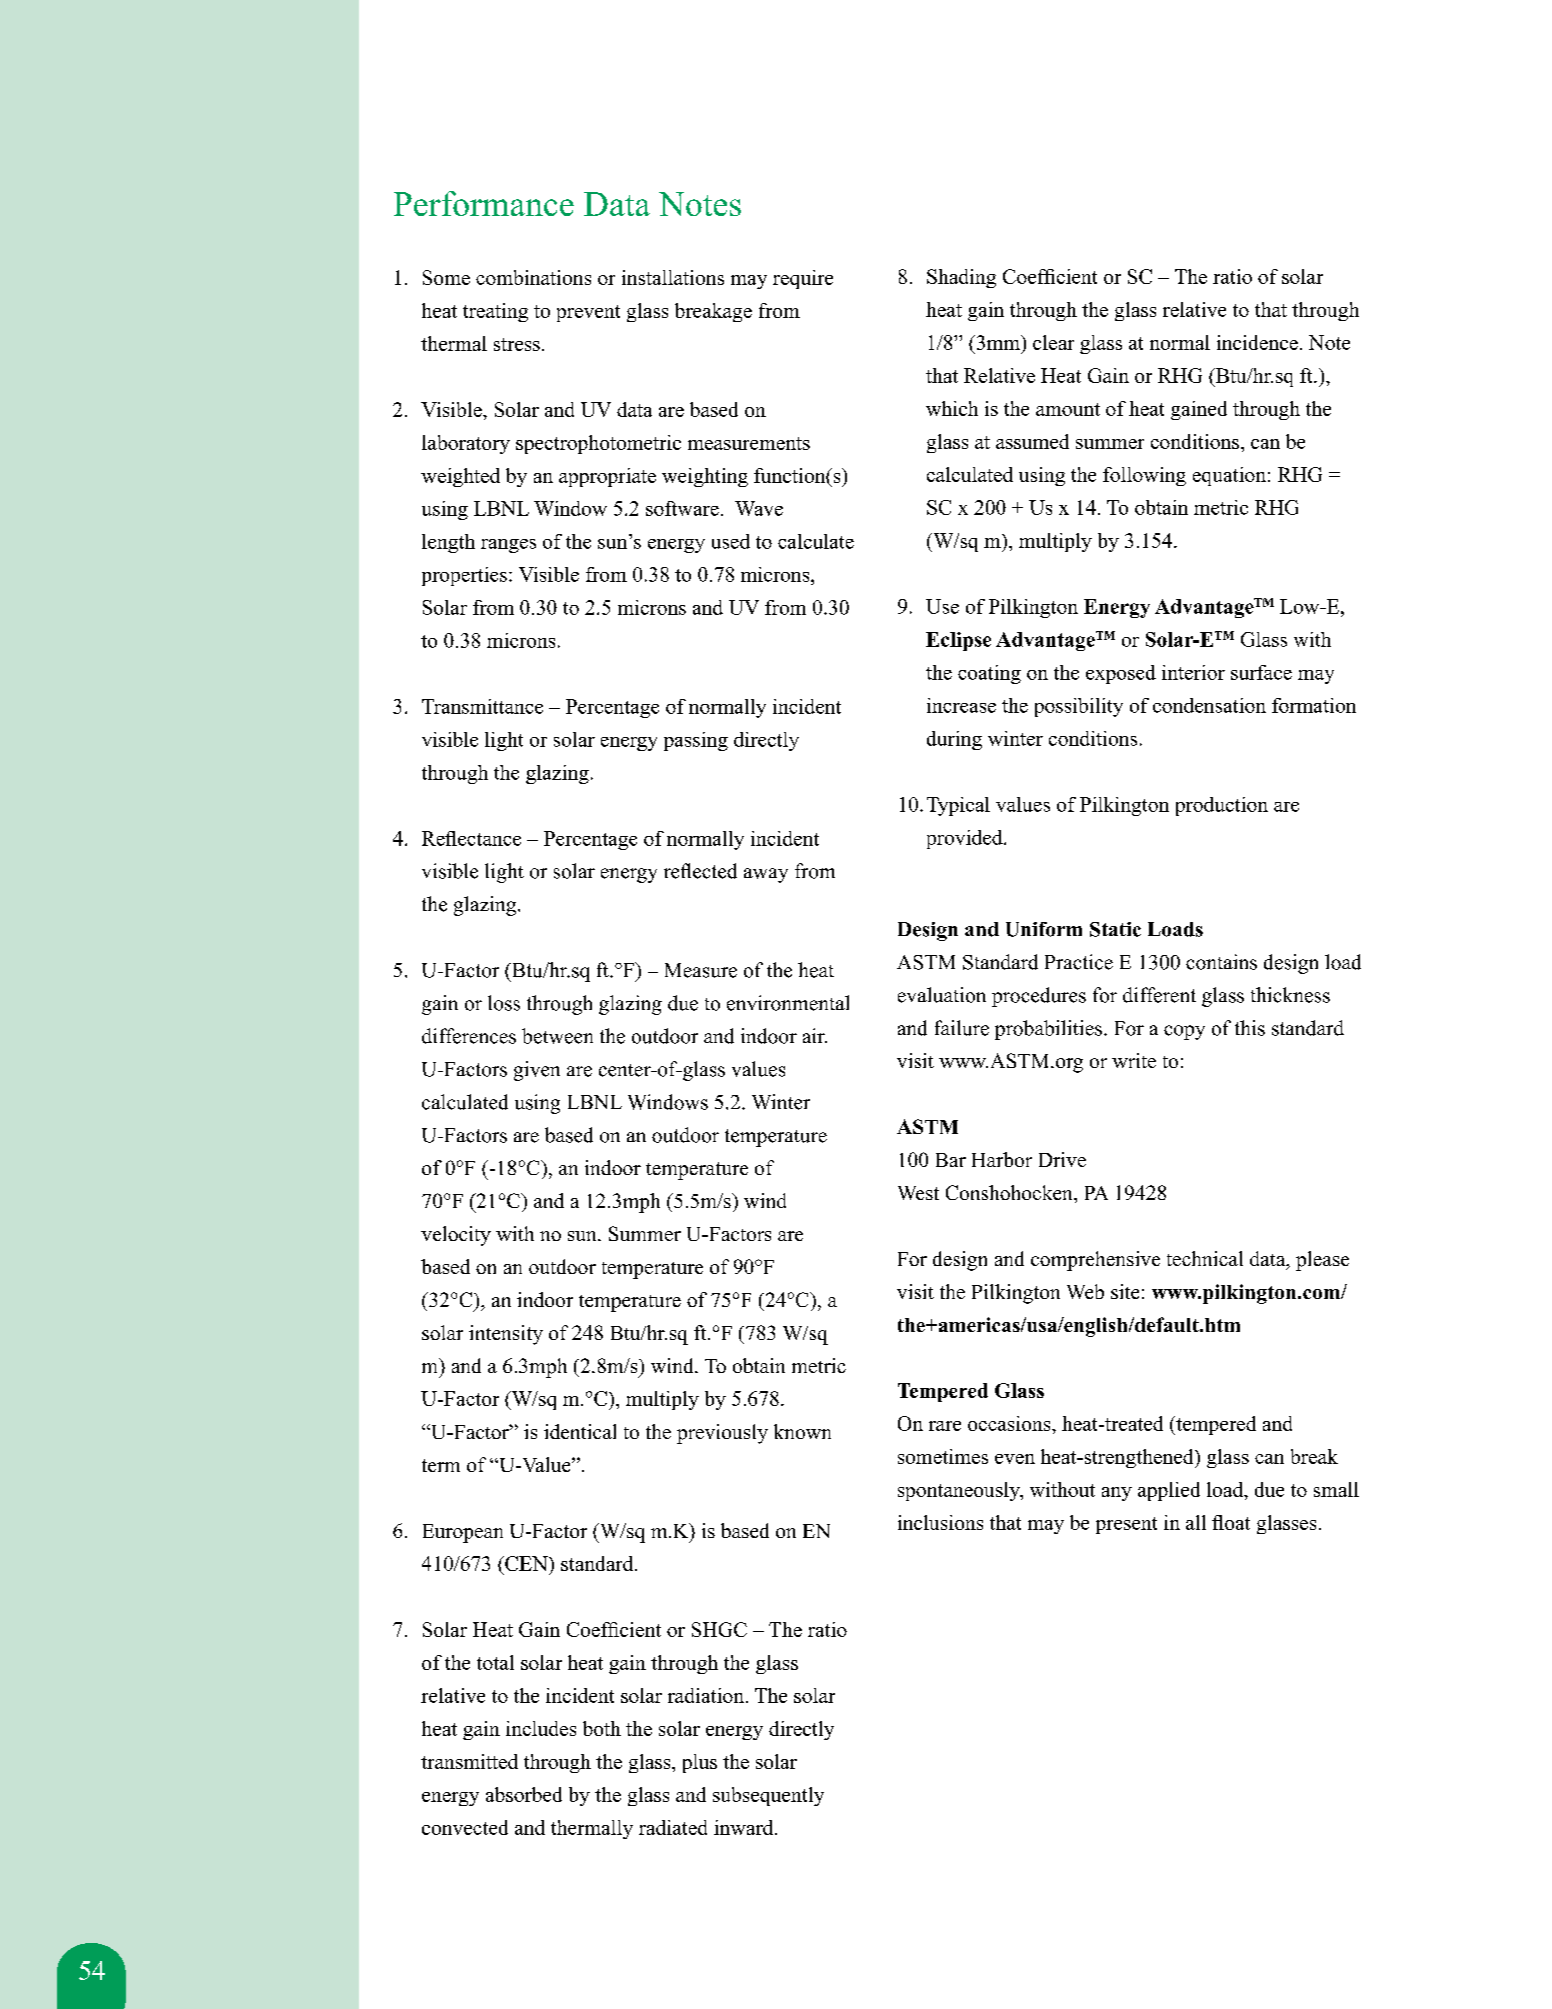  What do you see at coordinates (961, 705) in the screenshot?
I see `increase` at bounding box center [961, 705].
